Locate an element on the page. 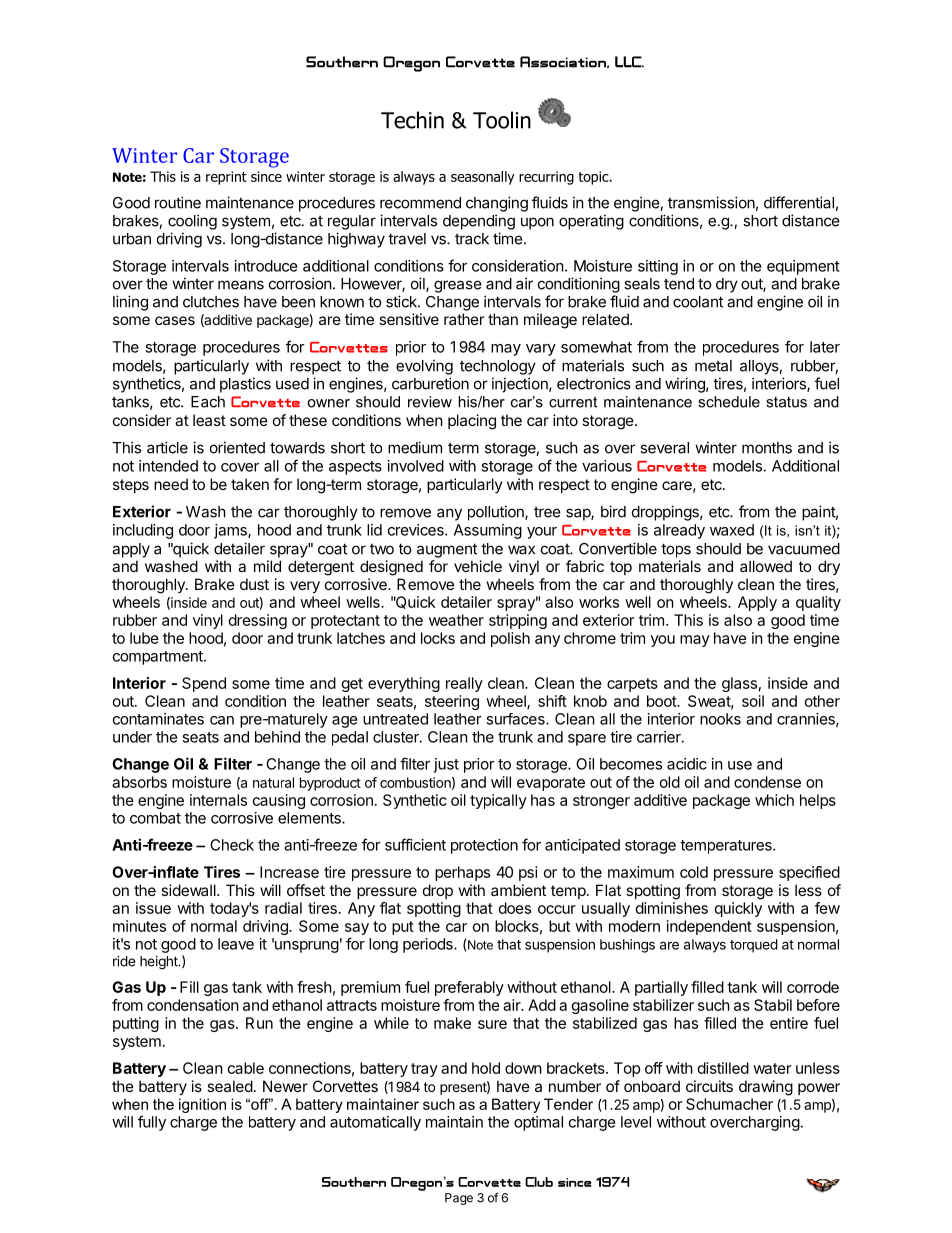 The width and height of the page is (952, 1233). leave is located at coordinates (236, 944).
